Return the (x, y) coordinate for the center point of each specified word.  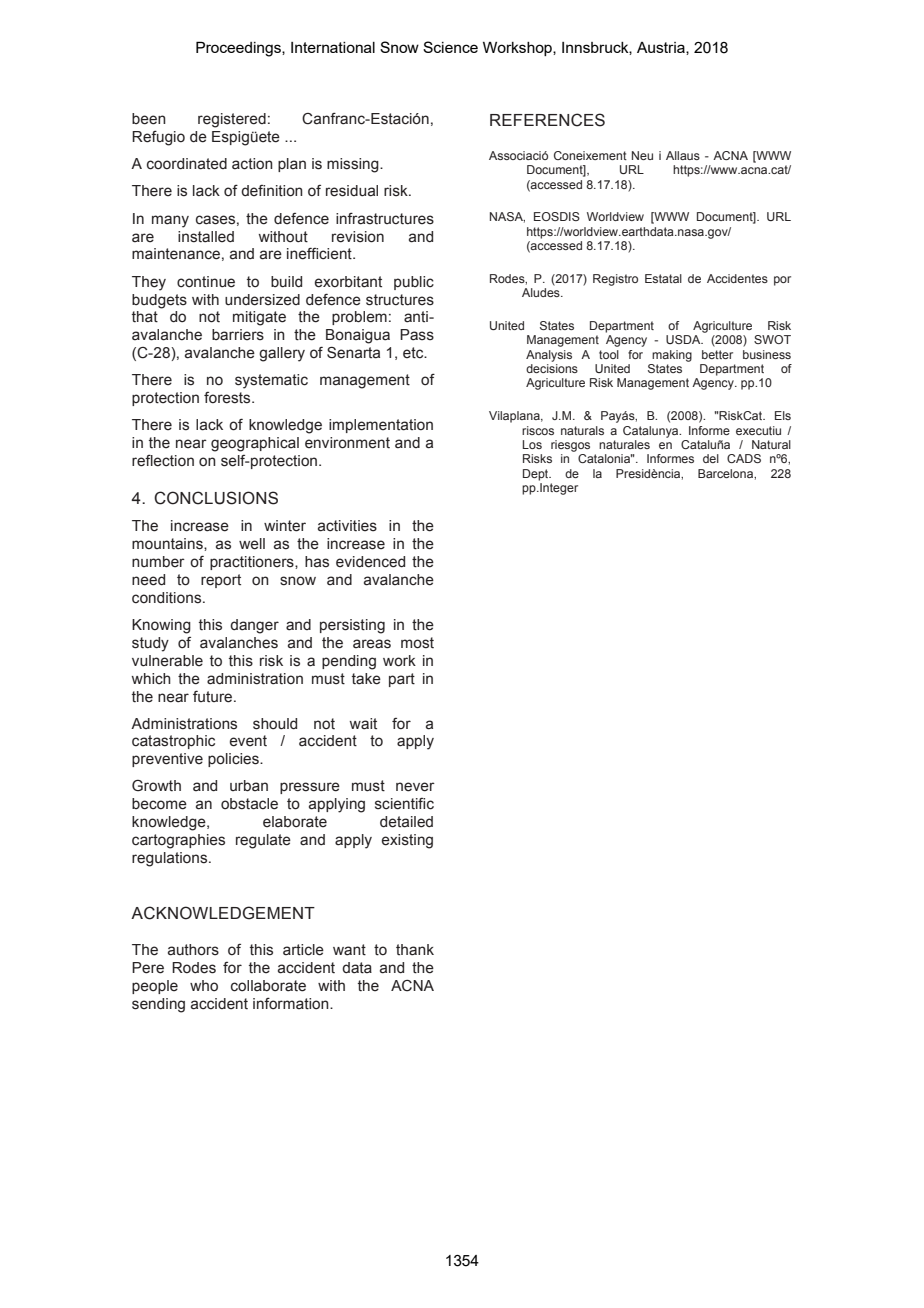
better (717, 354)
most (417, 643)
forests (228, 398)
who (204, 986)
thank (415, 950)
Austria (662, 48)
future (214, 696)
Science (450, 47)
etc (414, 353)
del (711, 458)
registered (232, 120)
